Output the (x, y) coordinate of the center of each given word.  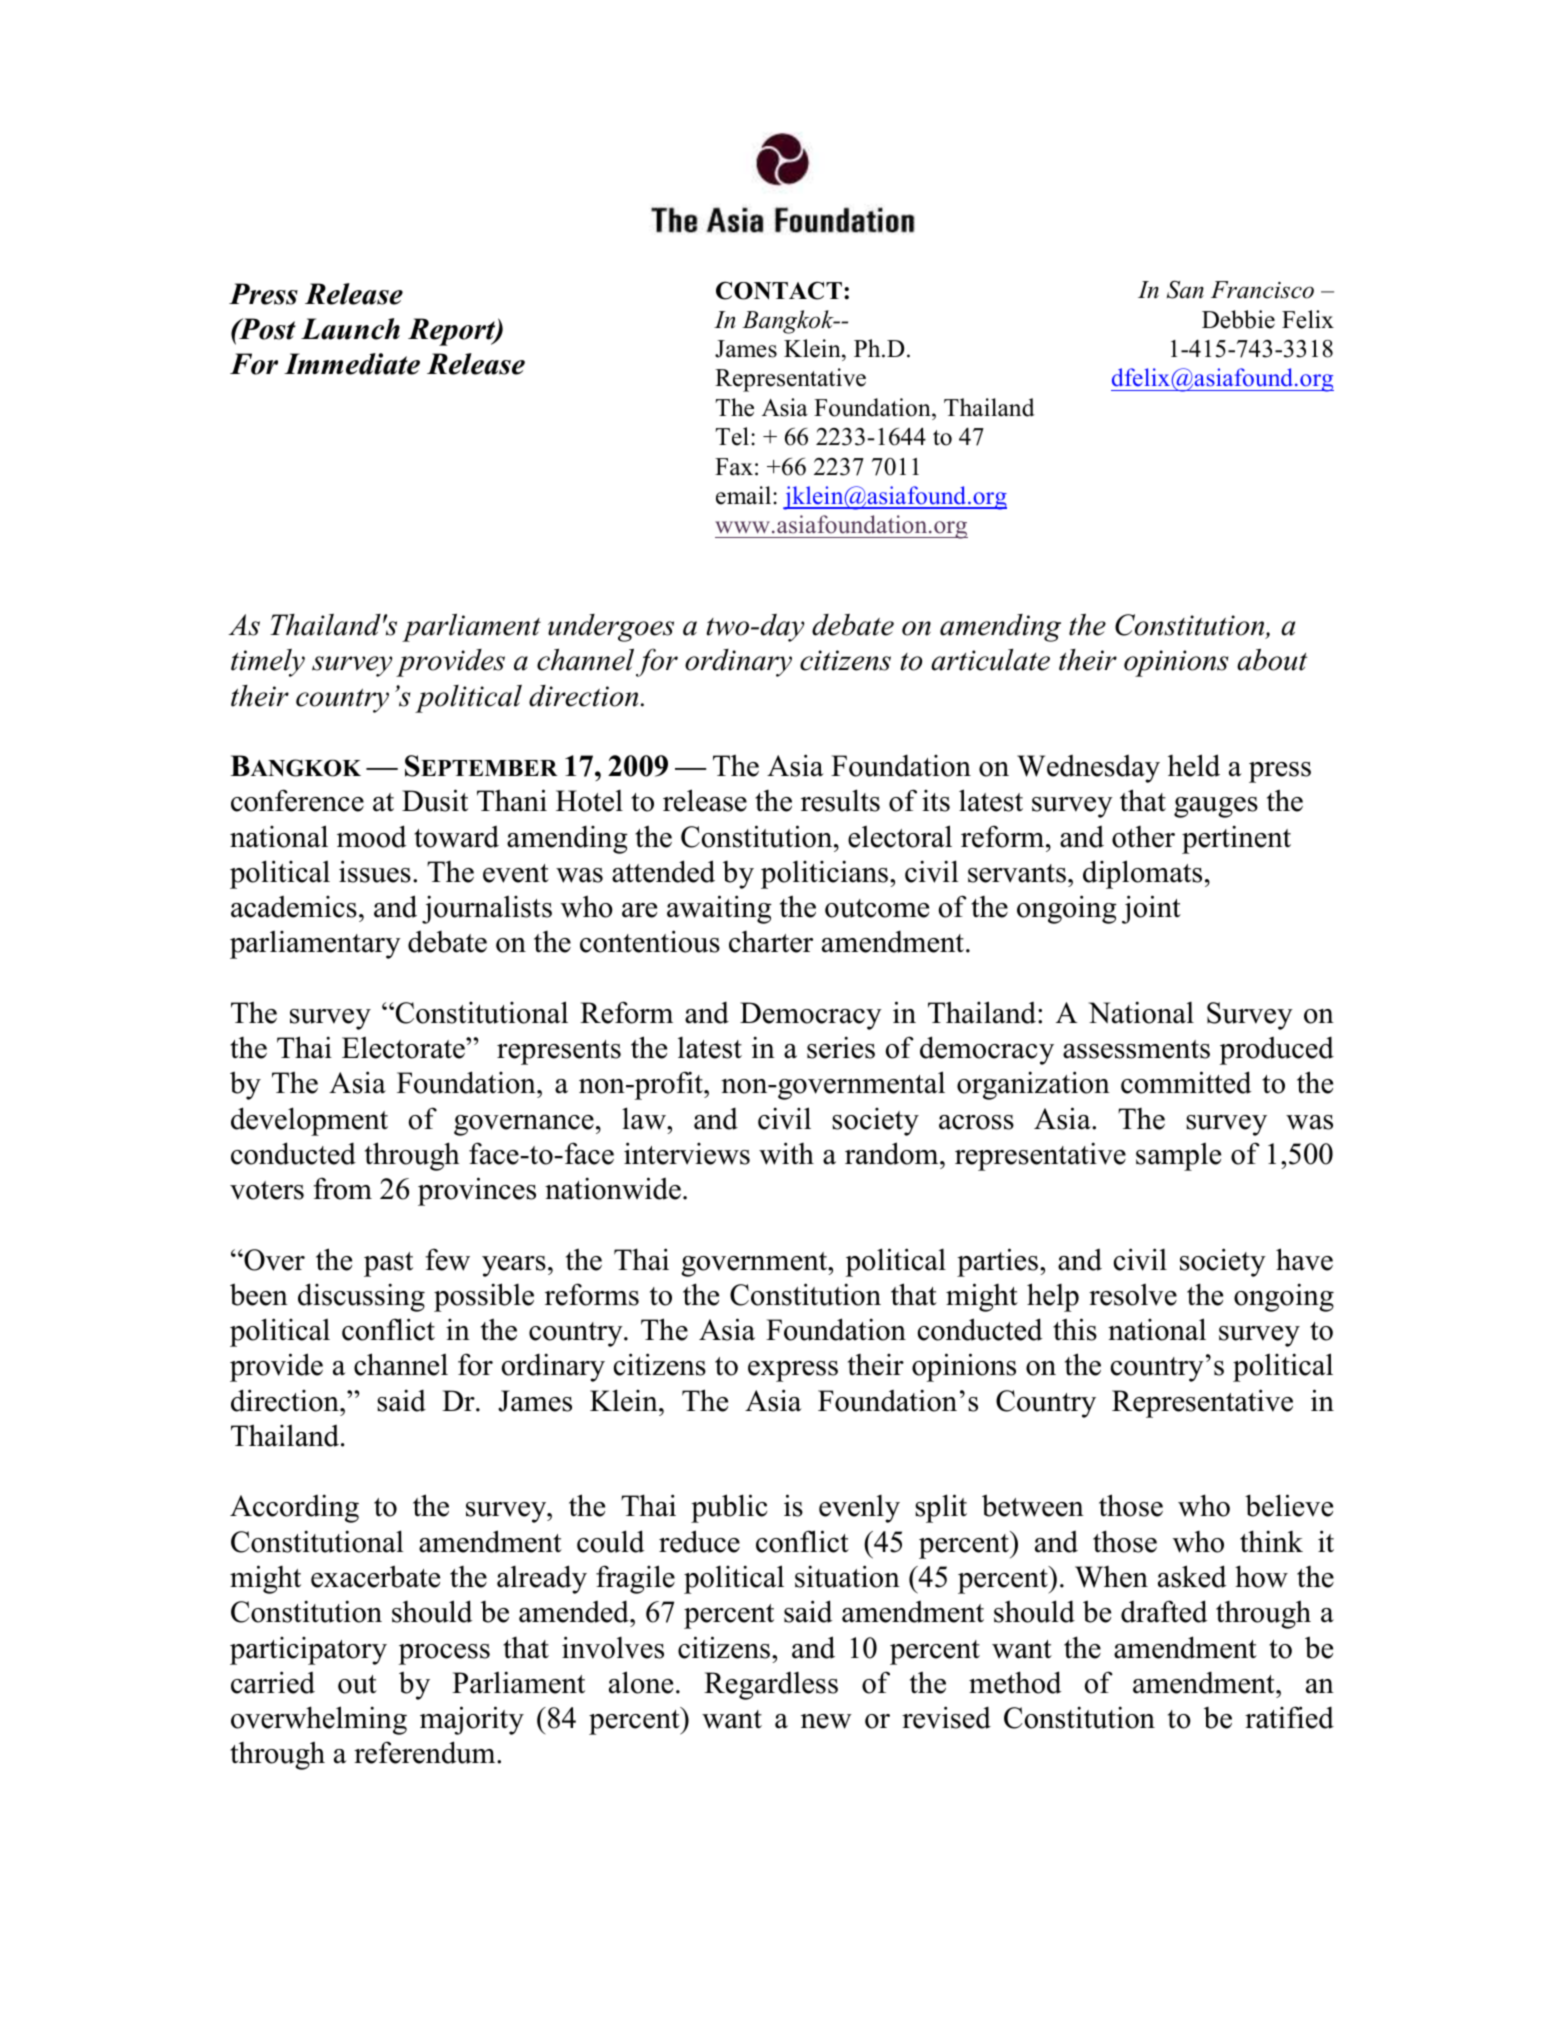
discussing (361, 1297)
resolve (1133, 1294)
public (729, 1508)
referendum (426, 1752)
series (841, 1047)
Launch (350, 329)
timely (268, 663)
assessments (1136, 1049)
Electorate (404, 1047)
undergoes (611, 628)
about (1272, 659)
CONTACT (779, 290)
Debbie (1238, 319)
